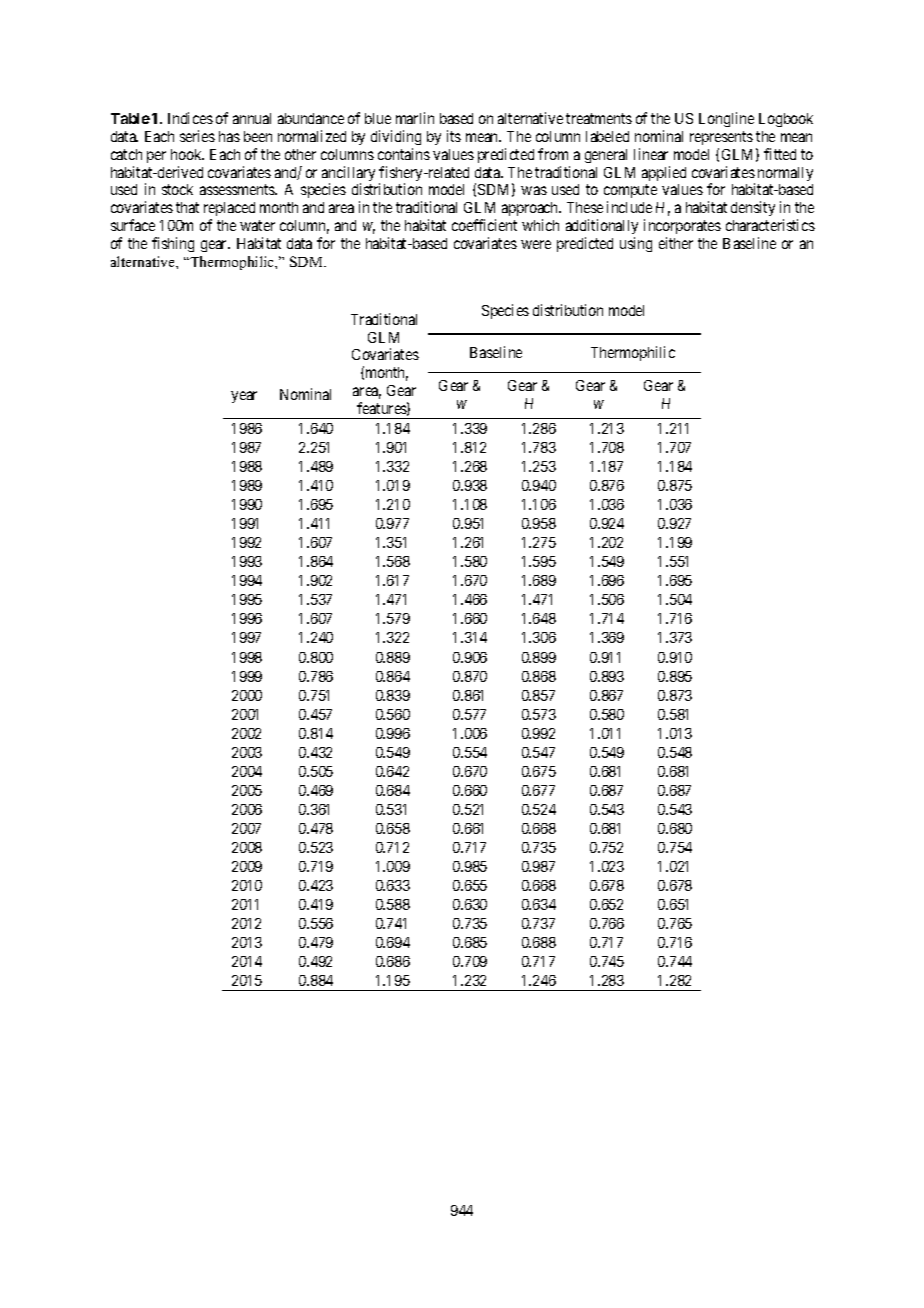 The image size is (924, 1308). What do you see at coordinates (531, 211) in the screenshot?
I see `approach` at bounding box center [531, 211].
